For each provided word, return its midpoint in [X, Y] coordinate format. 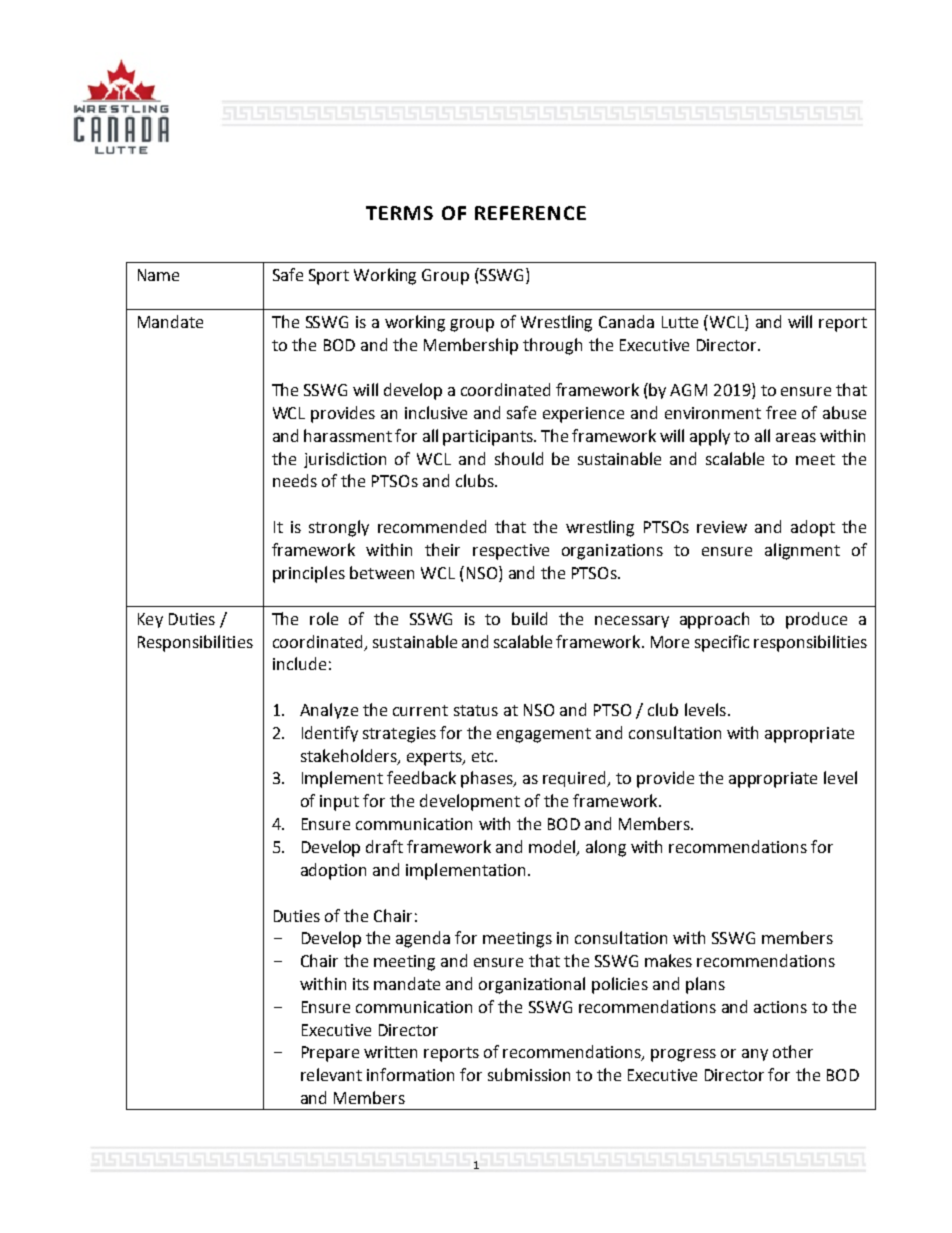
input [339, 803]
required [576, 779]
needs [295, 480]
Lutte [680, 322]
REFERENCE [530, 213]
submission [529, 1074]
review [722, 527]
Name [158, 275]
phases [488, 779]
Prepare [330, 1054]
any [755, 1055]
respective [511, 552]
